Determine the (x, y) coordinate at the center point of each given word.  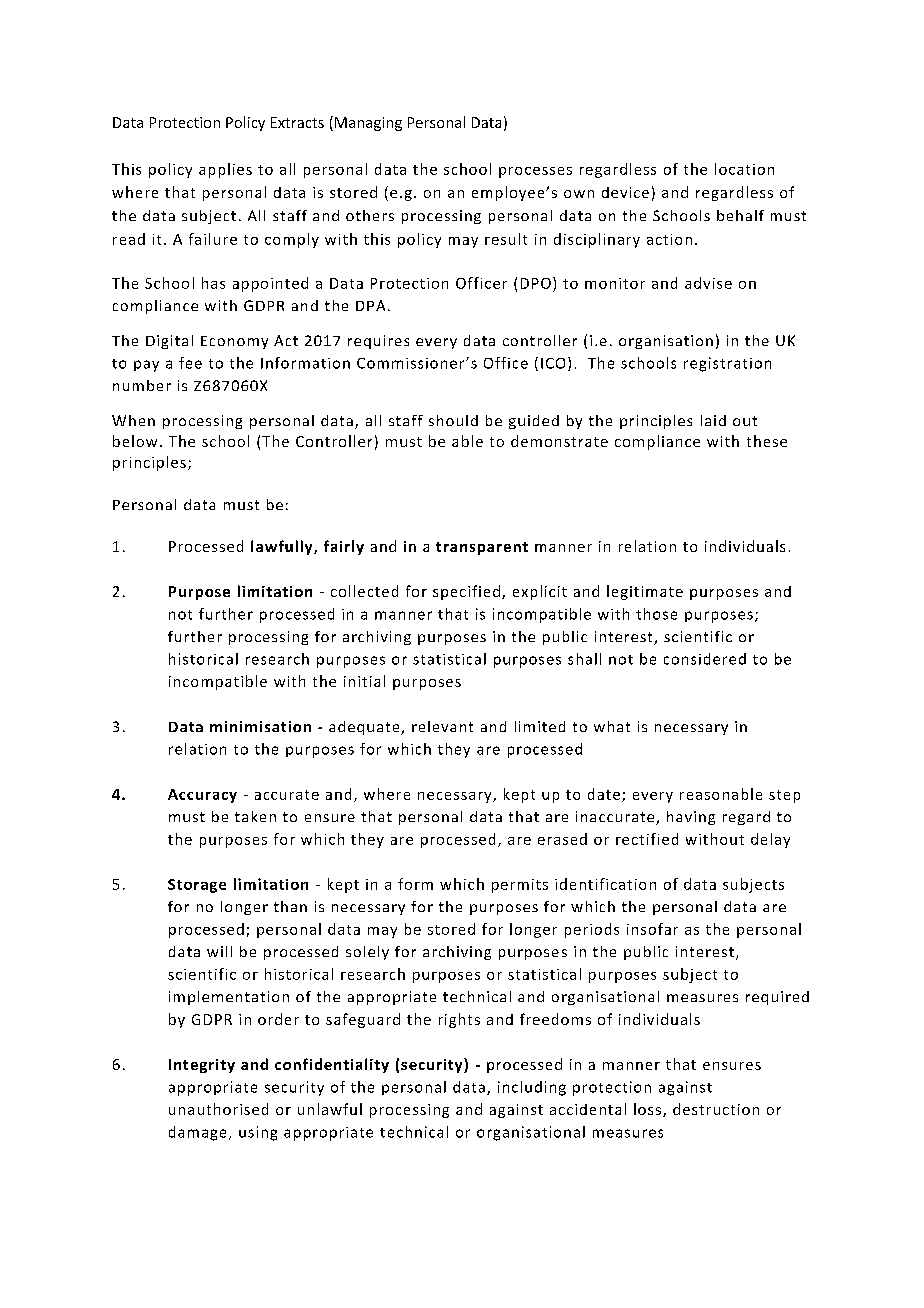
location (744, 169)
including (532, 1088)
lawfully (283, 547)
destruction (716, 1109)
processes (535, 172)
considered (705, 659)
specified (466, 592)
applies (225, 170)
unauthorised (218, 1109)
